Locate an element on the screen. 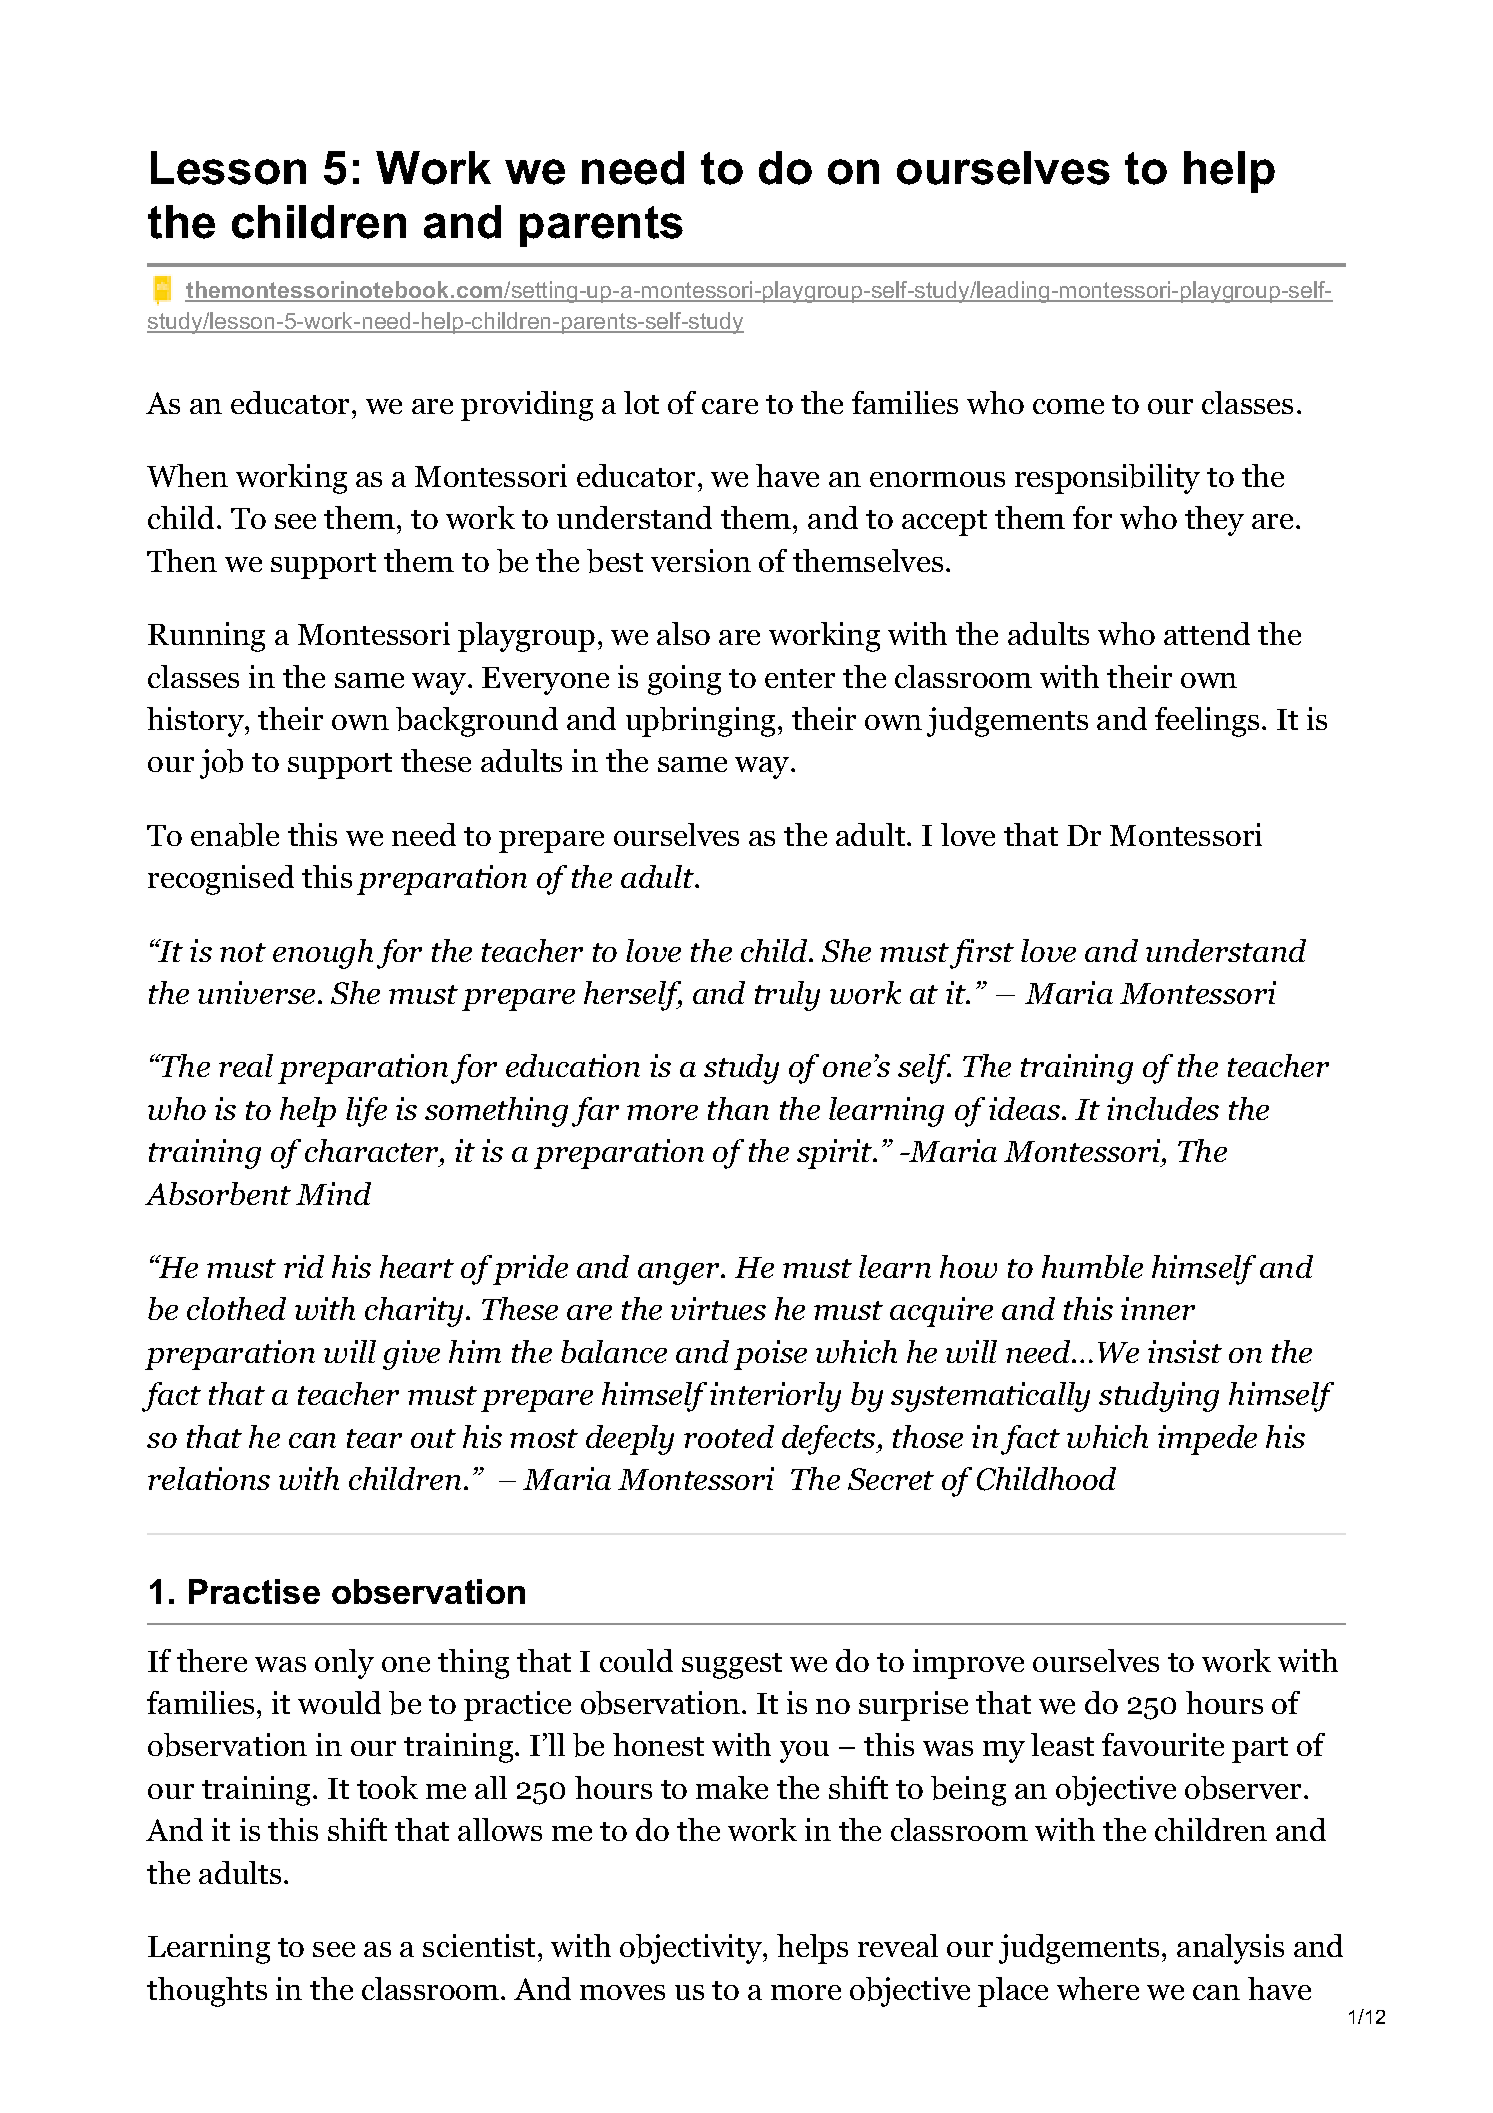 This screenshot has width=1493, height=2113. When is located at coordinates (187, 475).
